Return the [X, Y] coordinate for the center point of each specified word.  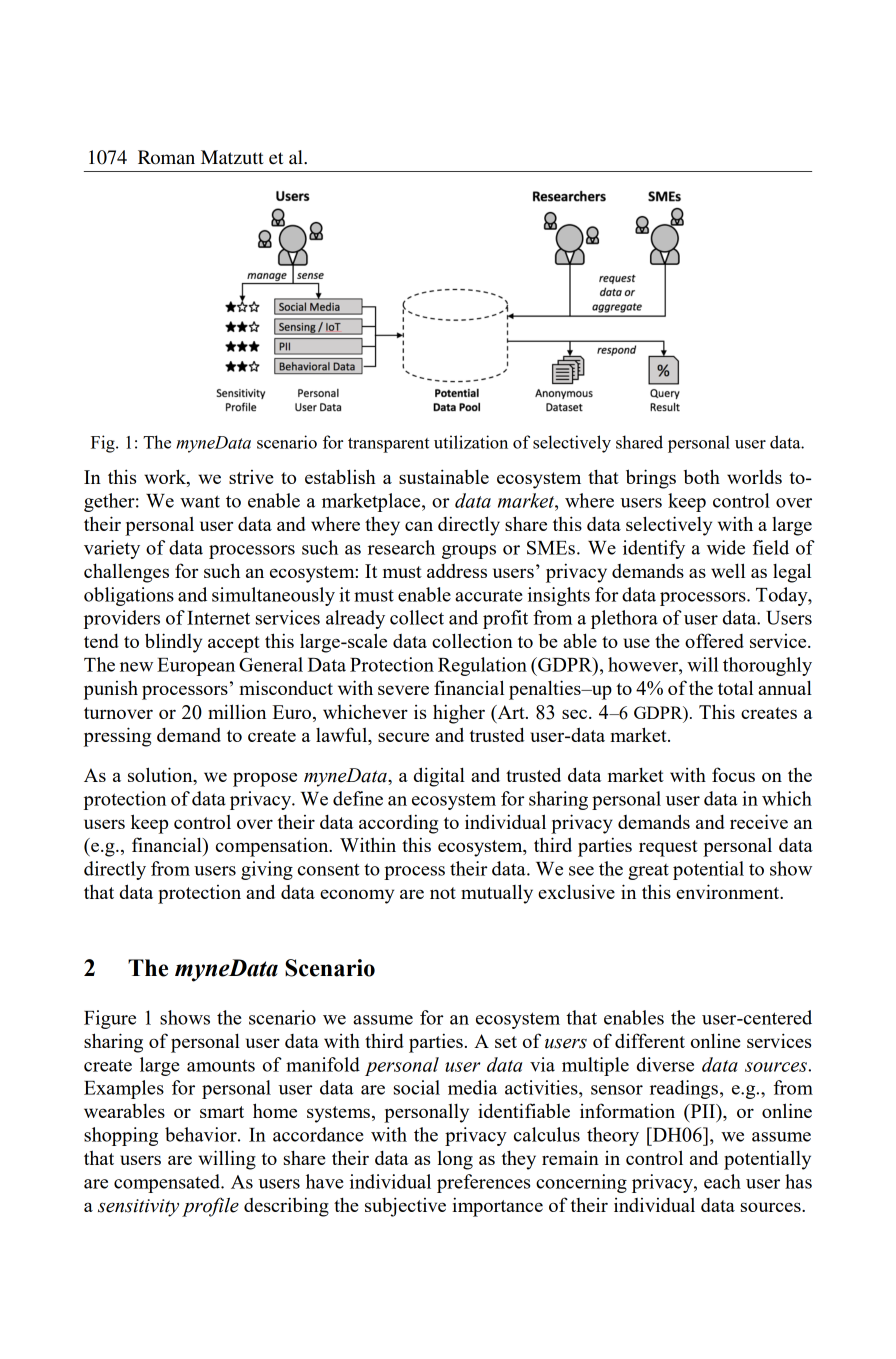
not [443, 893]
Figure [110, 1019]
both [702, 476]
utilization [471, 442]
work [166, 478]
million [237, 711]
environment [729, 891]
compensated [168, 1183]
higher [459, 714]
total [735, 687]
